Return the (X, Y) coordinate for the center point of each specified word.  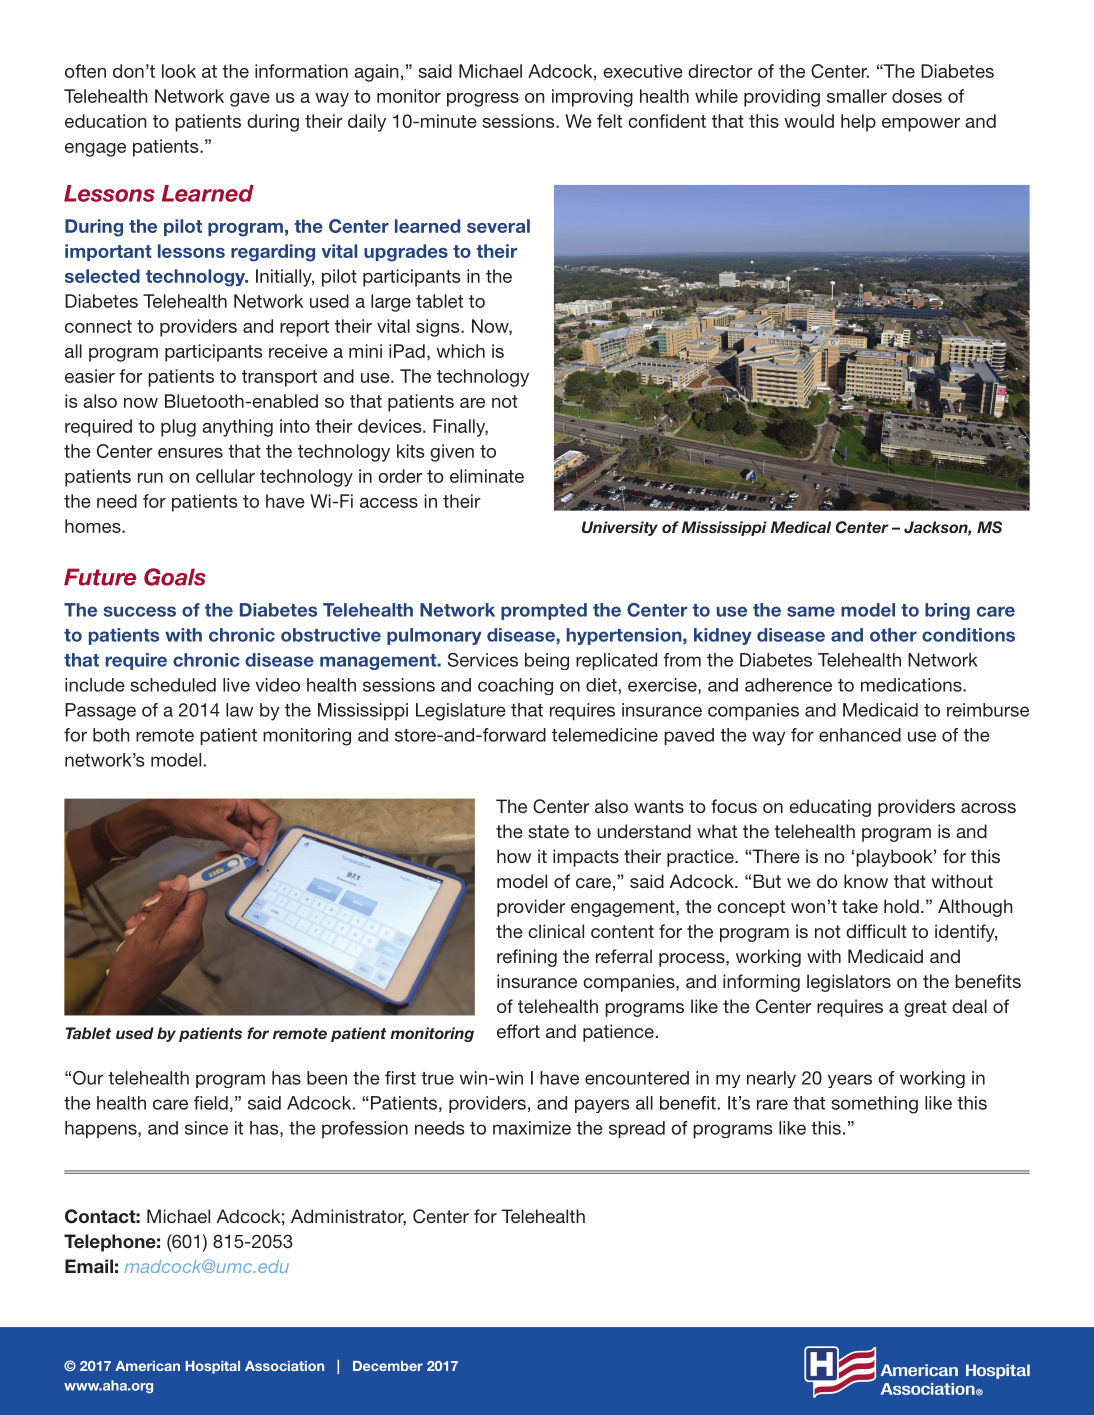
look (179, 71)
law (239, 710)
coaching (515, 686)
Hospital (213, 1367)
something (875, 1105)
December (388, 1366)
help (858, 123)
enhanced (860, 735)
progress (483, 100)
